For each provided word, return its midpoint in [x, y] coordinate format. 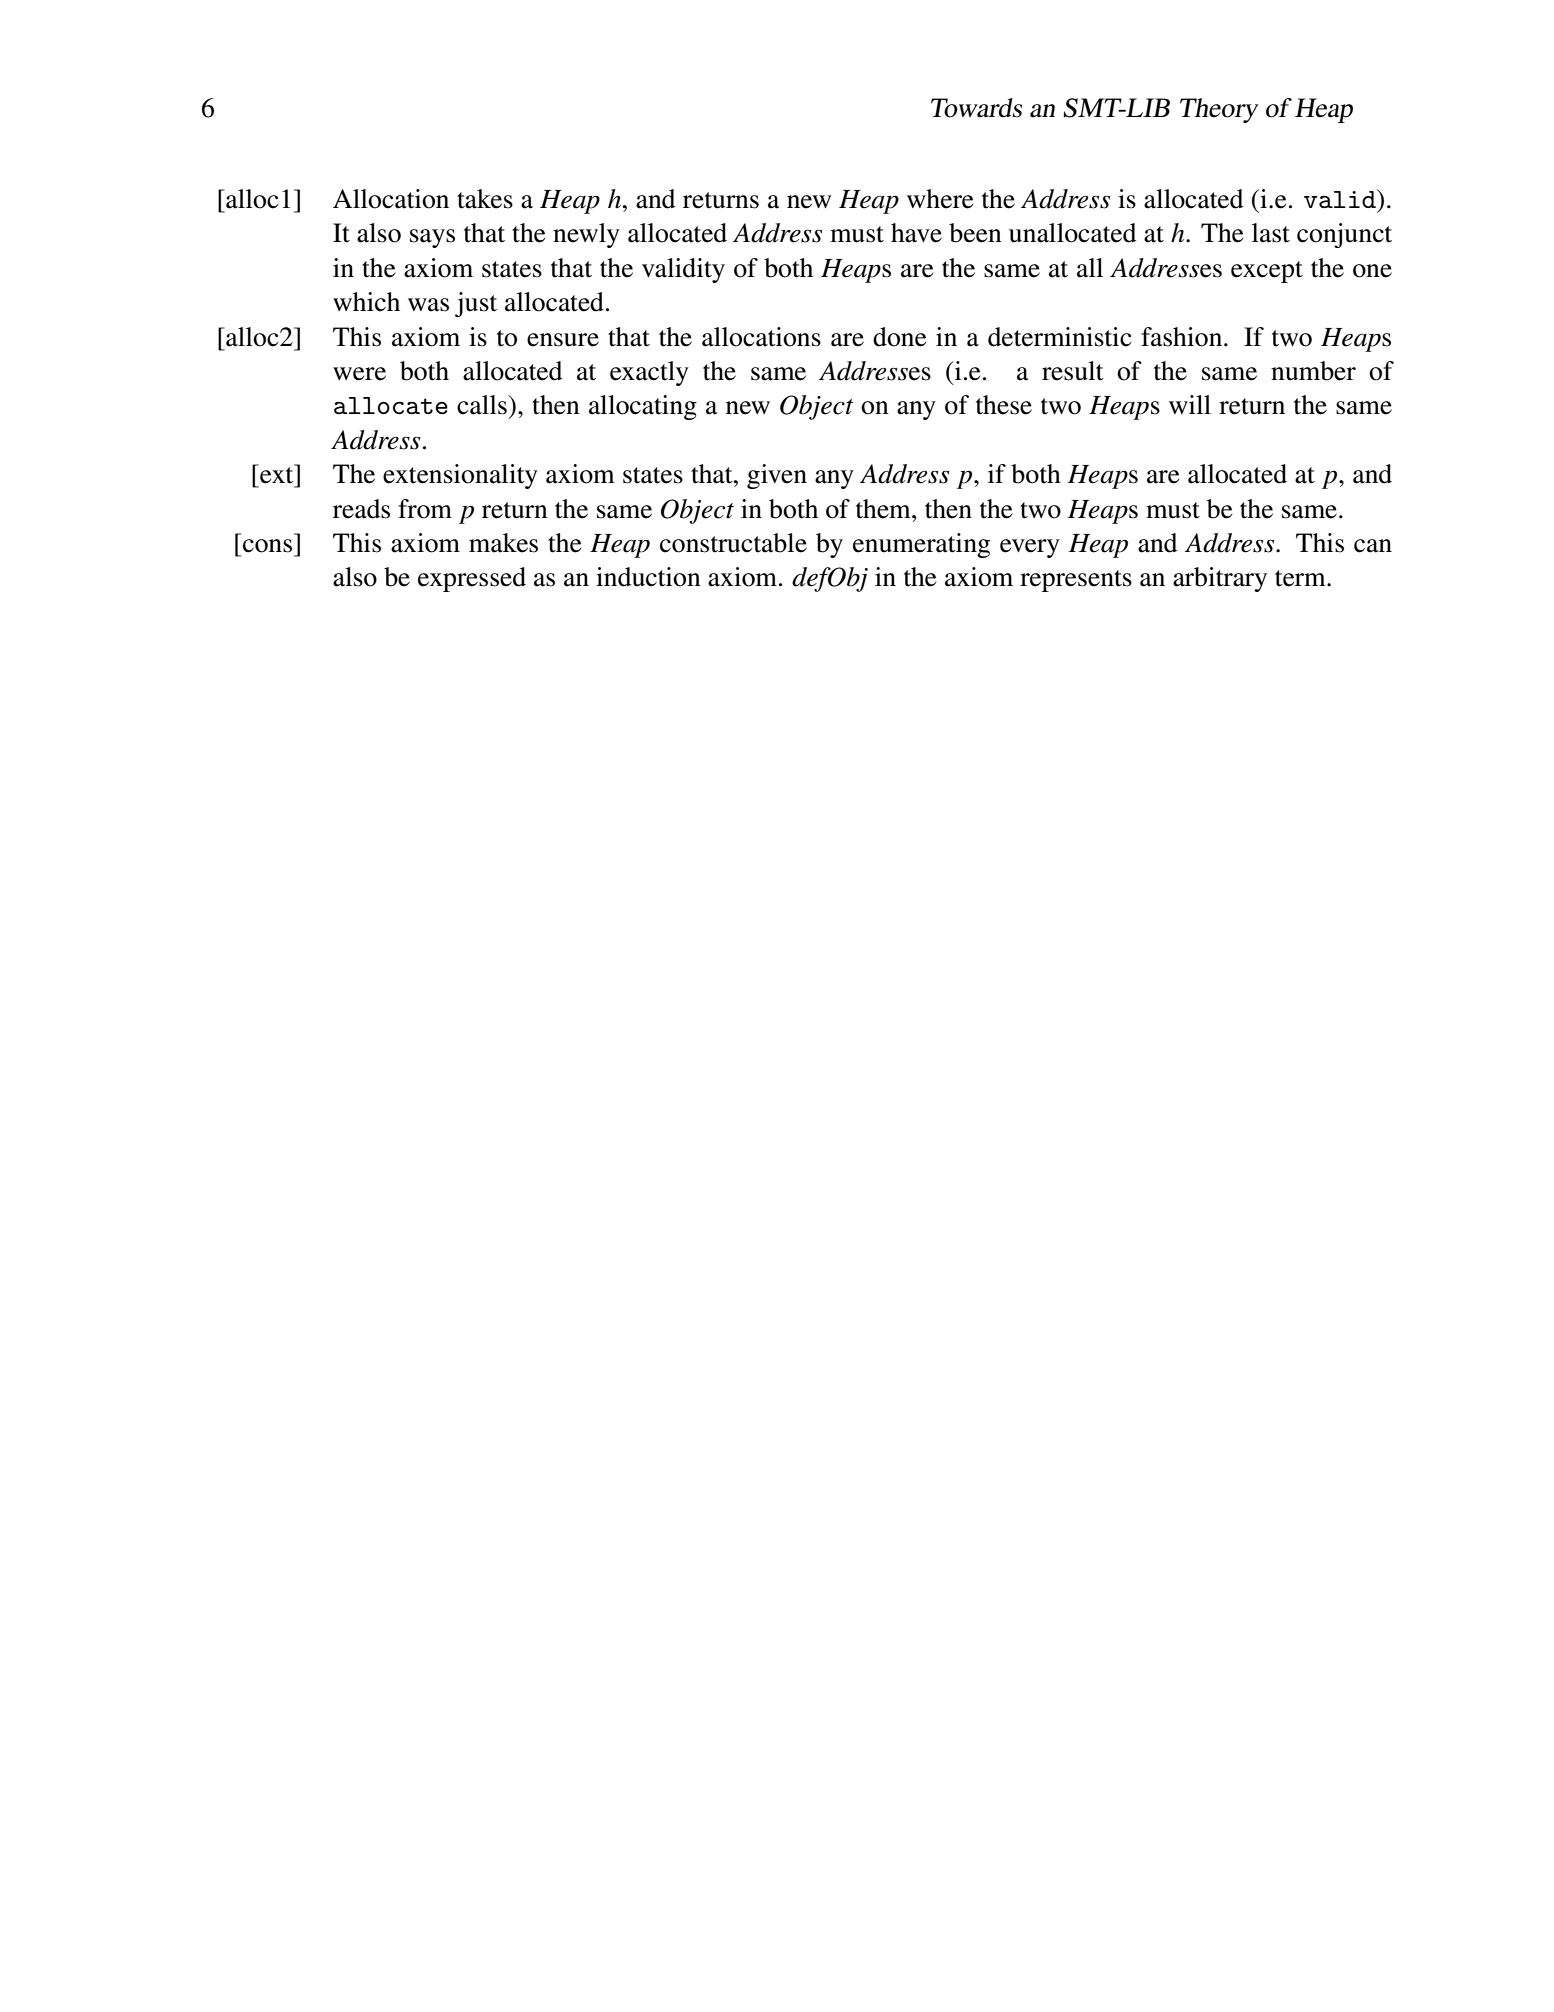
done [899, 337]
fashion [1183, 337]
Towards [976, 108]
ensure [563, 340]
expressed [472, 579]
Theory [1219, 110]
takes [485, 199]
